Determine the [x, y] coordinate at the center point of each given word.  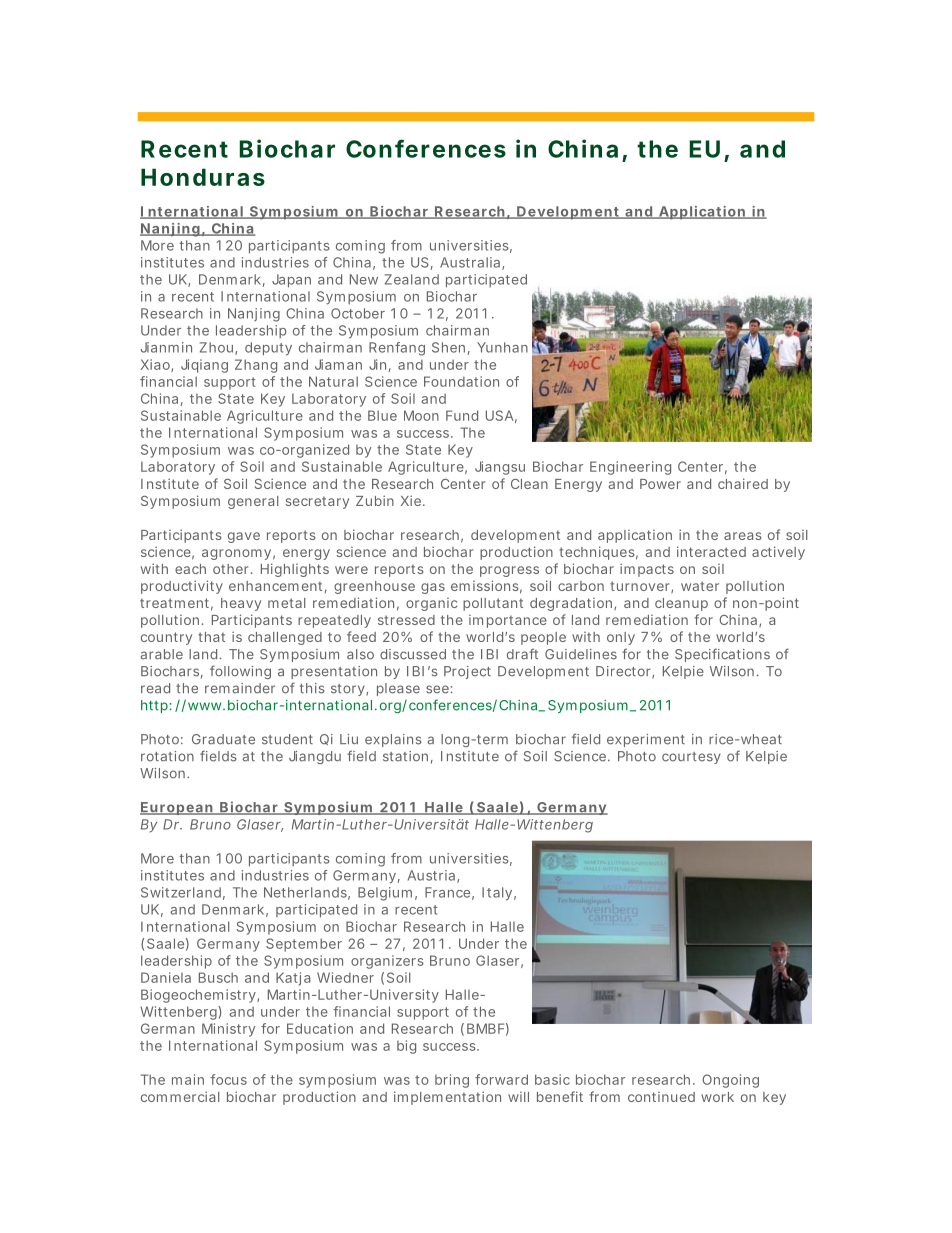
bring [452, 1081]
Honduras [203, 177]
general [253, 502]
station [408, 757]
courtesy [691, 758]
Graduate [223, 739]
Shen [451, 348]
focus [228, 1079]
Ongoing [730, 1081]
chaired [743, 483]
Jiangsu [500, 468]
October [358, 313]
